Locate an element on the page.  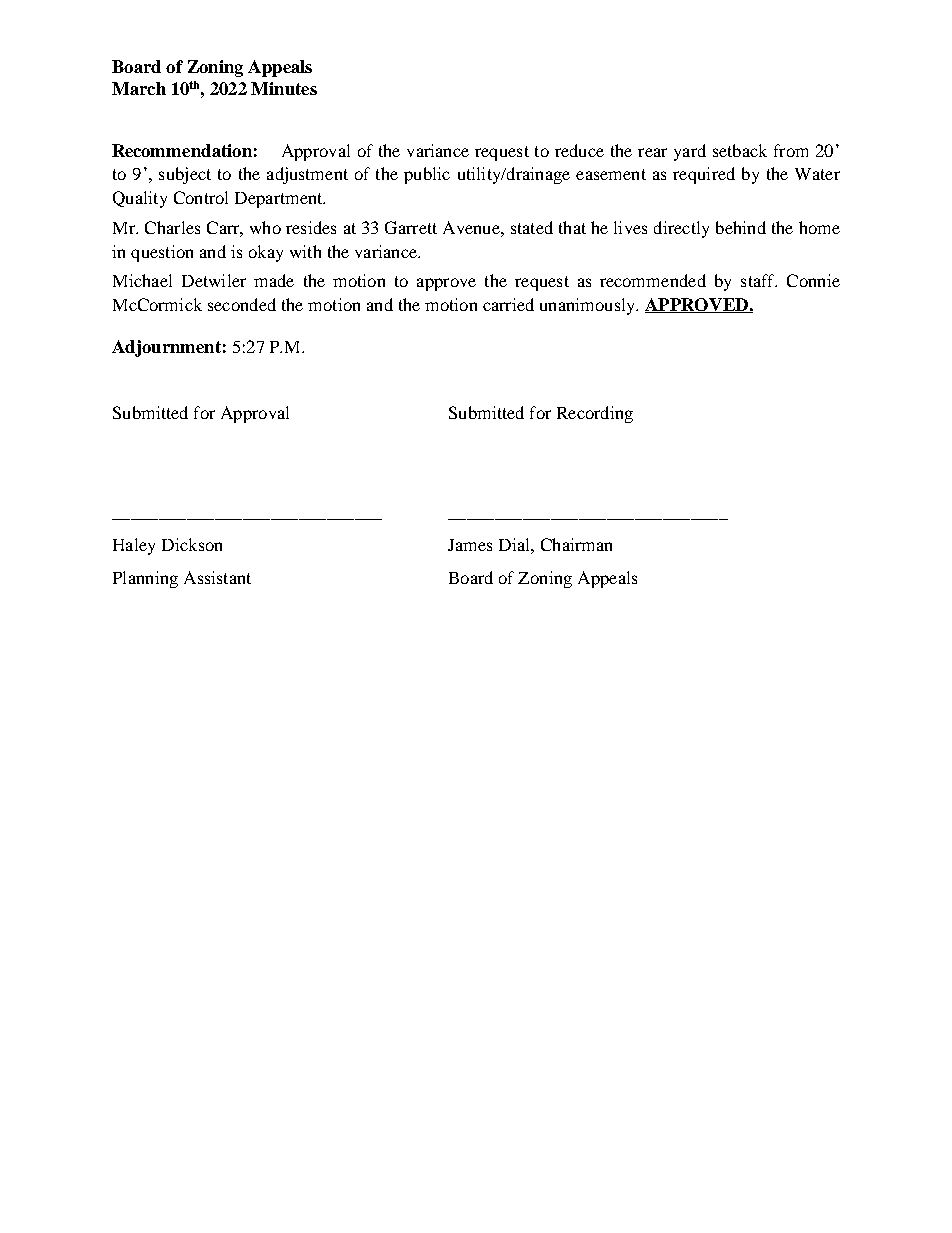
Assistant is located at coordinates (217, 577).
